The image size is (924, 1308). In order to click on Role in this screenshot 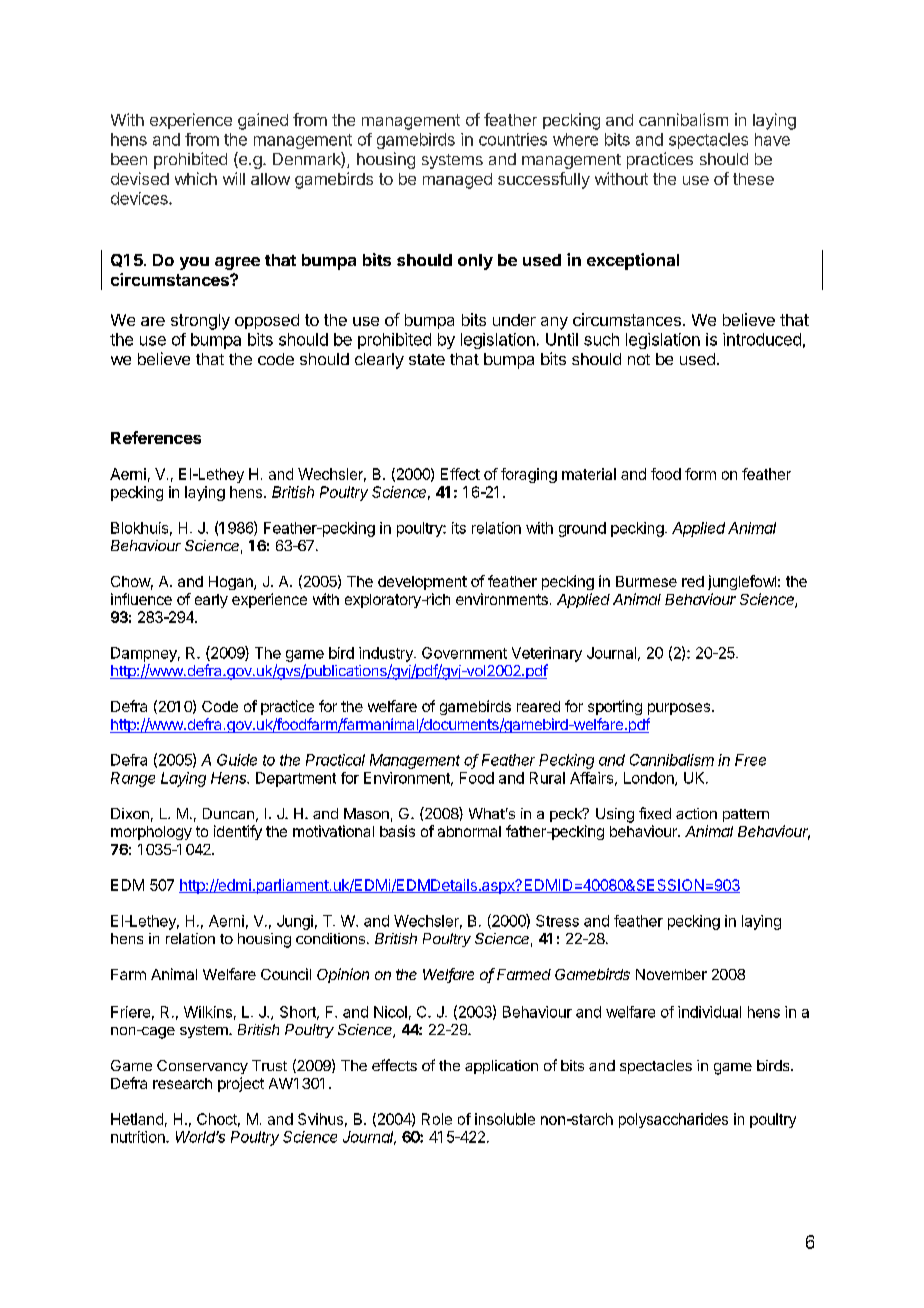, I will do `click(437, 1119)`.
